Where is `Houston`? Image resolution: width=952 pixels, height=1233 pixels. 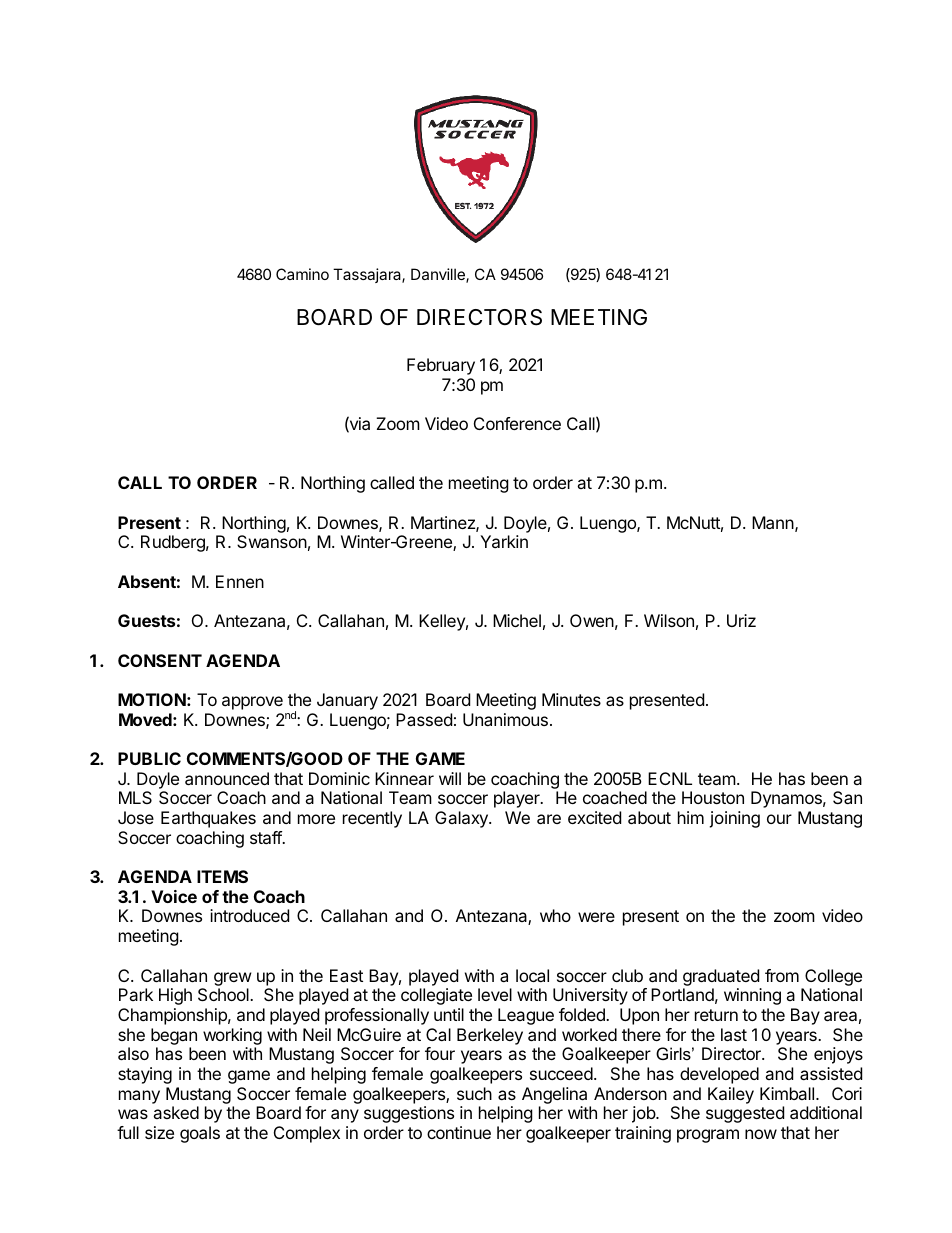
Houston is located at coordinates (713, 797).
